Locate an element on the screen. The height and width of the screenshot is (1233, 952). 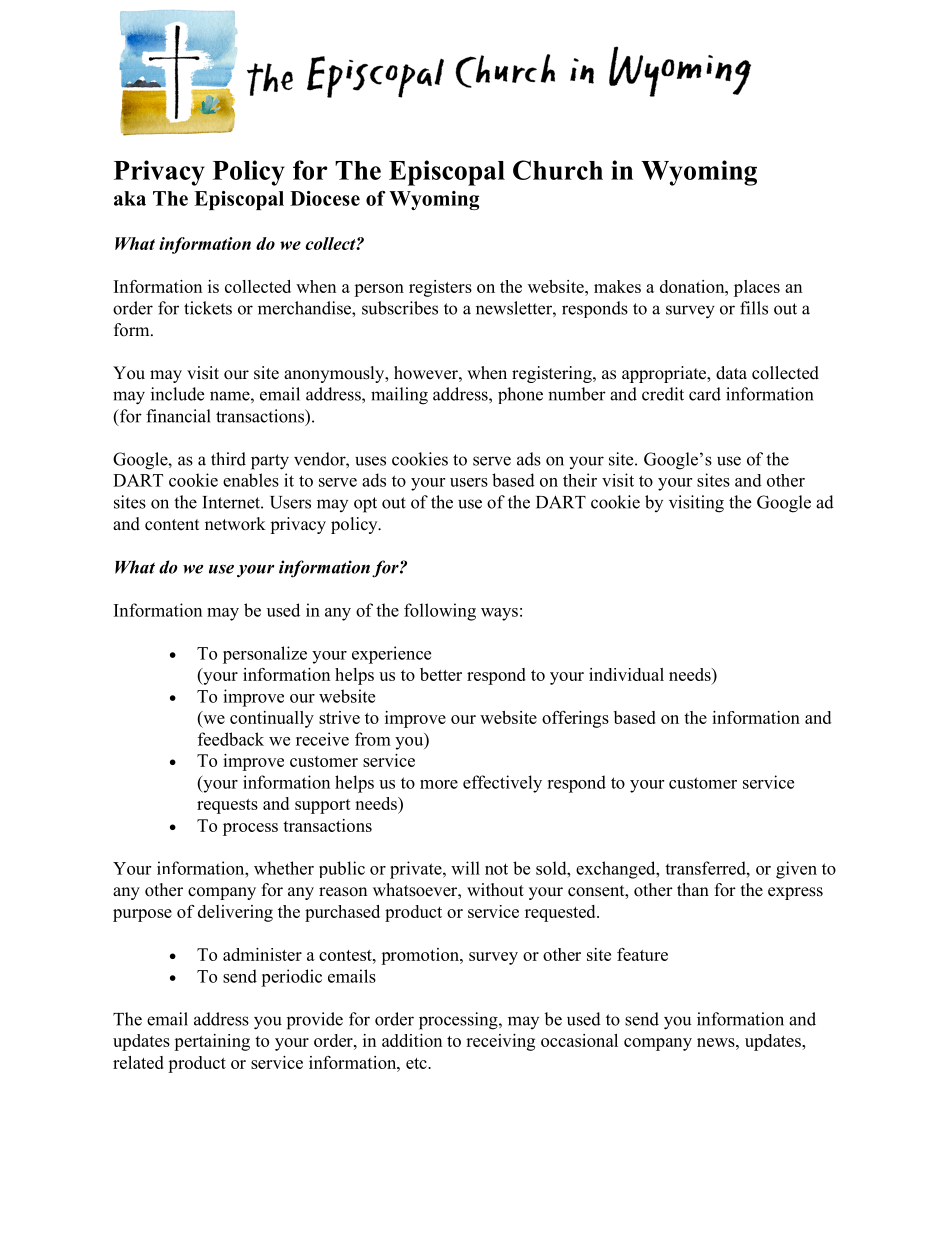
pertaining is located at coordinates (212, 1042).
